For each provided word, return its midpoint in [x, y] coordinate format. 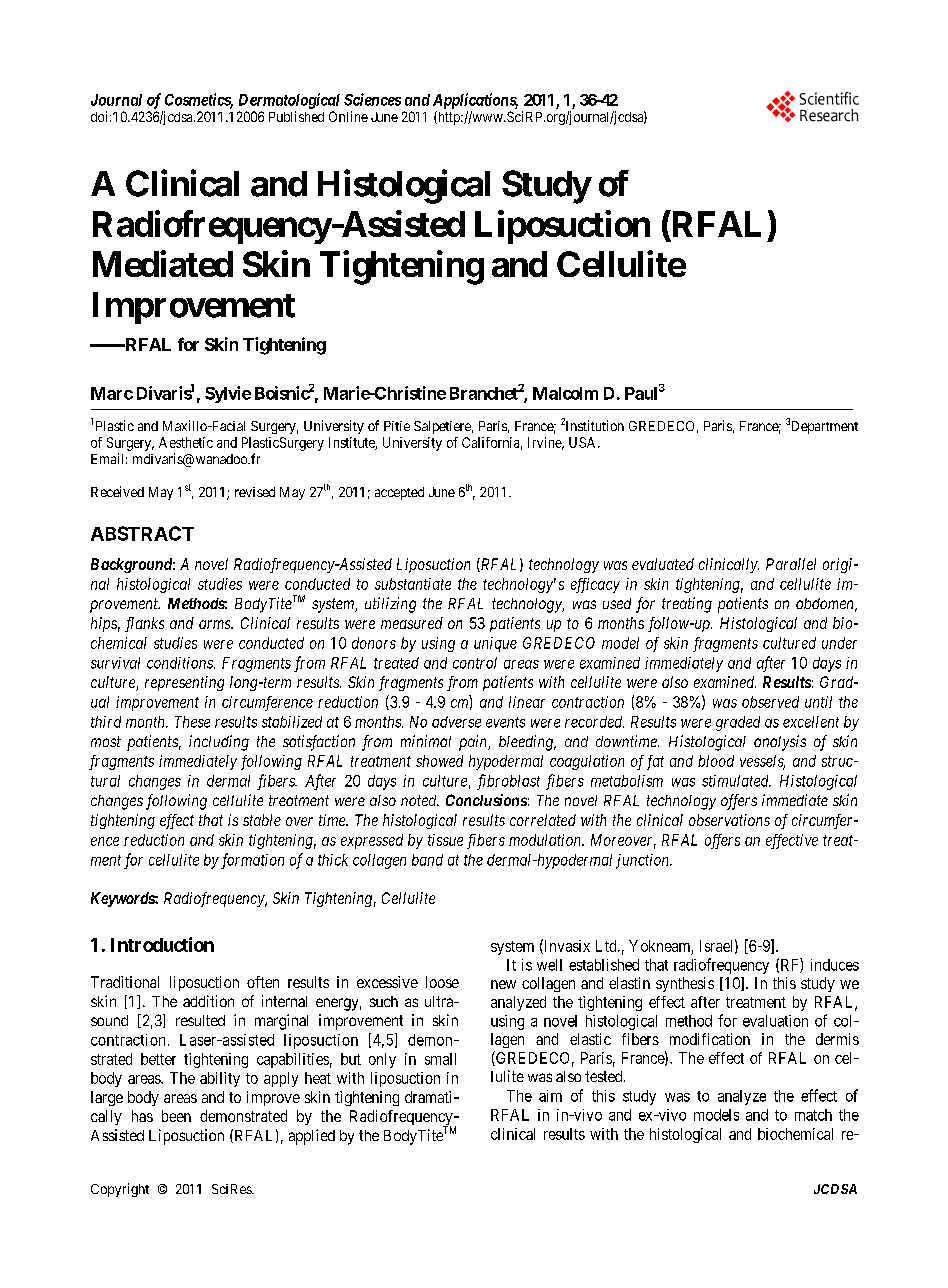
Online [348, 116]
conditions [181, 663]
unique [495, 644]
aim [550, 1096]
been [176, 1116]
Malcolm [565, 393]
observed [770, 702]
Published [296, 116]
